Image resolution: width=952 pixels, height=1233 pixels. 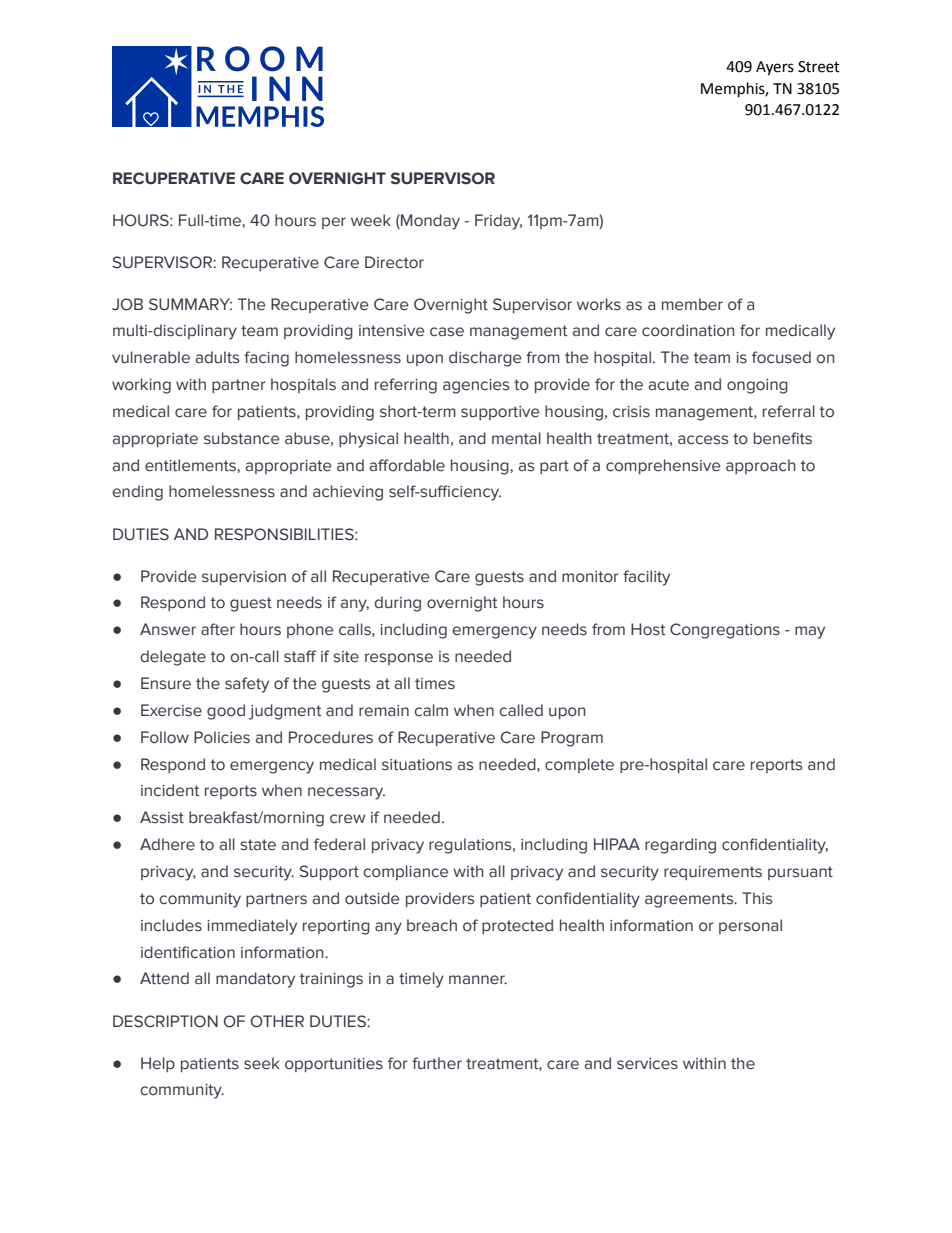 What do you see at coordinates (397, 604) in the screenshot?
I see `during` at bounding box center [397, 604].
